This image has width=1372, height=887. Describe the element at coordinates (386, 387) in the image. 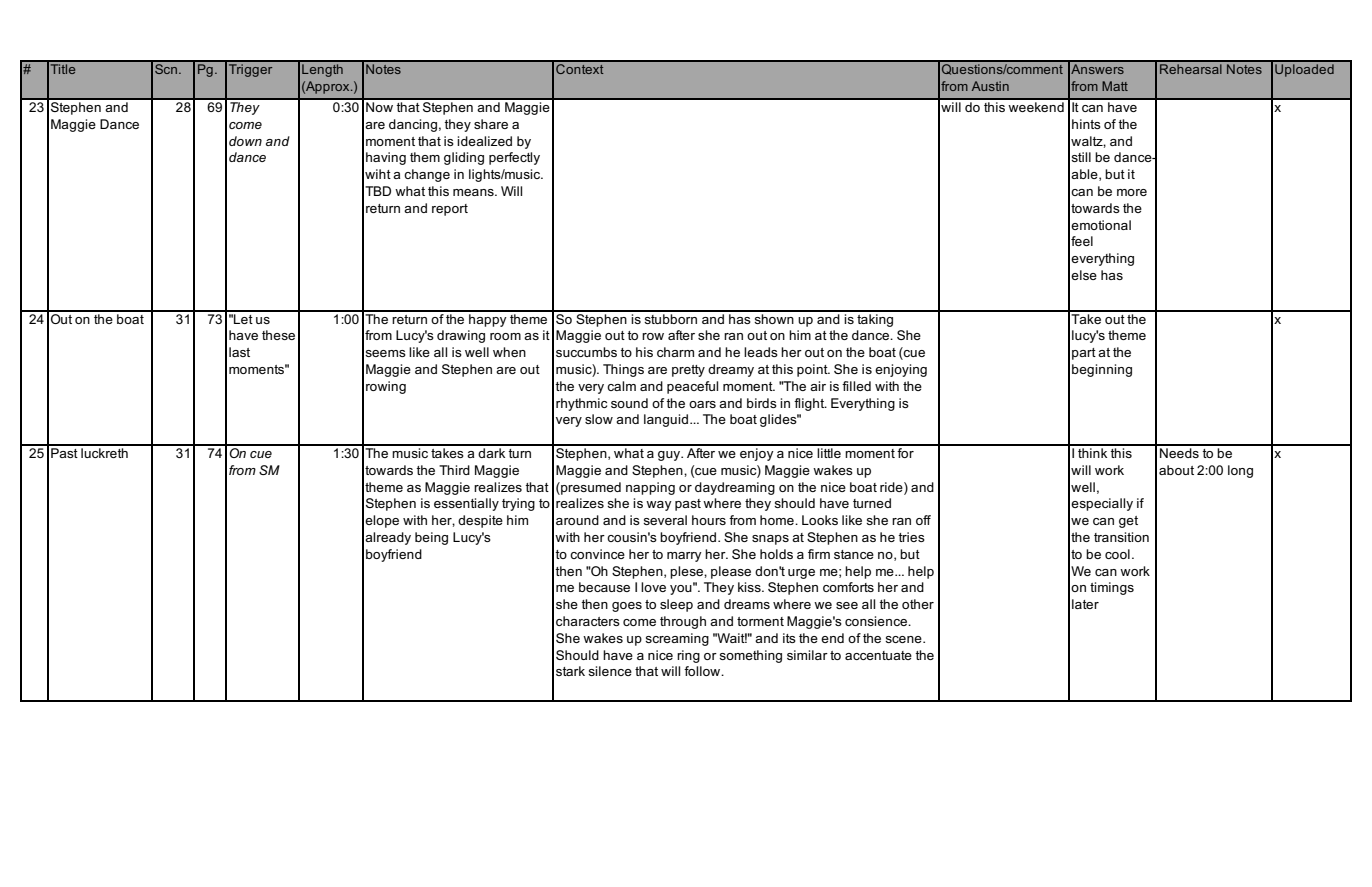

I see `rowing` at that location.
